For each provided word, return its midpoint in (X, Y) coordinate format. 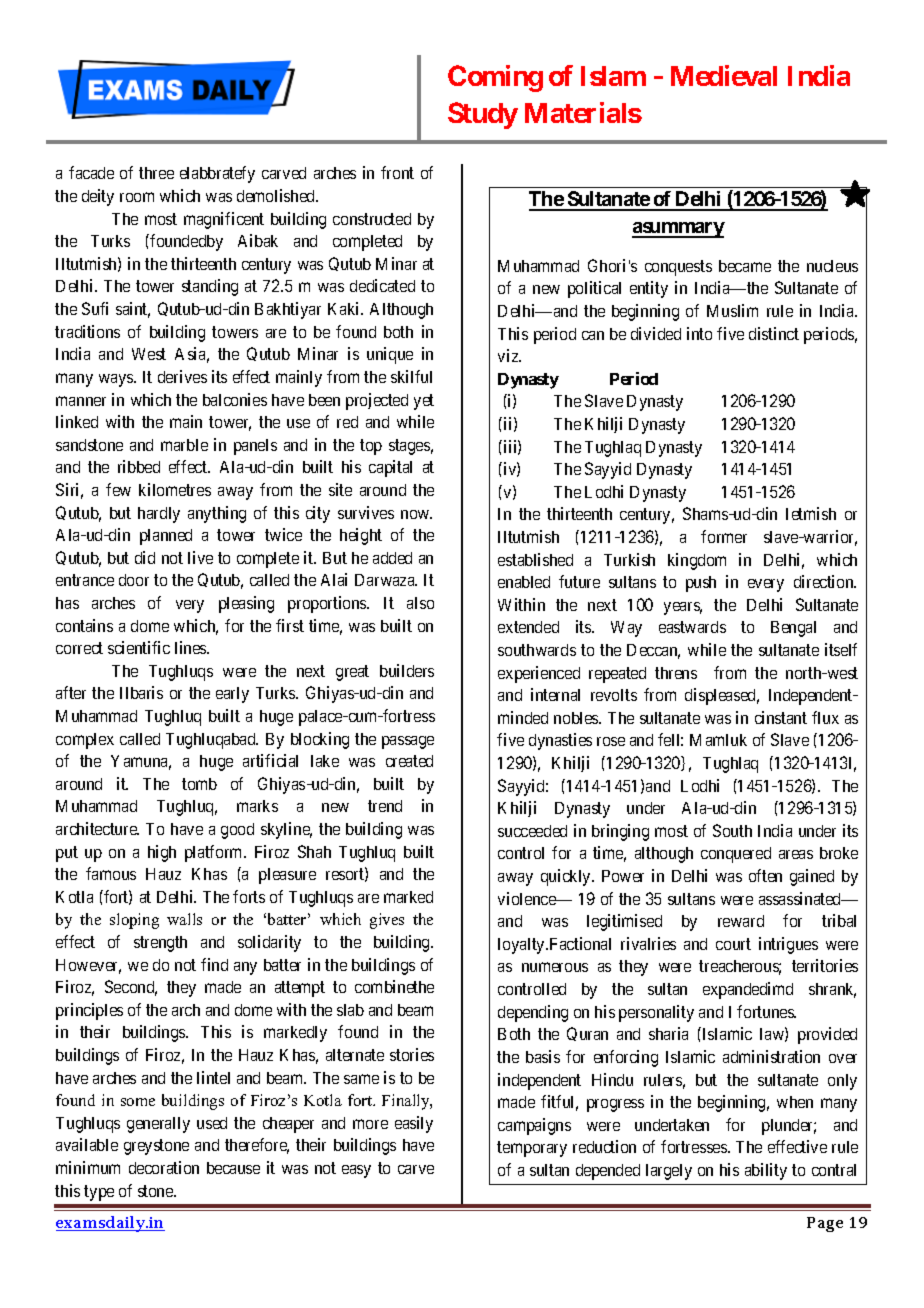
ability (766, 1171)
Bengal (793, 629)
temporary (532, 1149)
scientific (139, 647)
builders (407, 670)
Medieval (724, 75)
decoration (164, 1167)
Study (483, 115)
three (156, 173)
